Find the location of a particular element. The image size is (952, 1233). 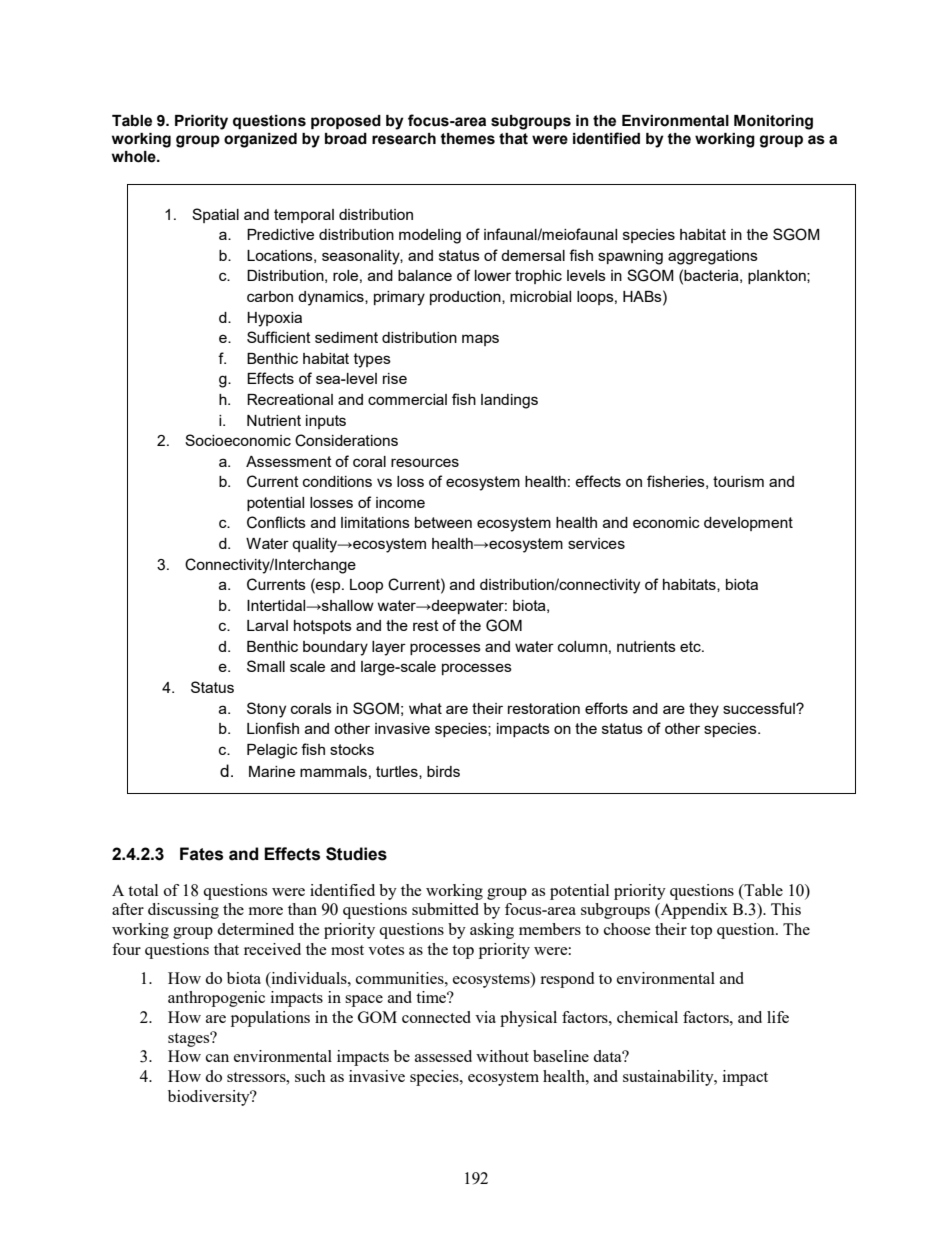

birds is located at coordinates (443, 771).
